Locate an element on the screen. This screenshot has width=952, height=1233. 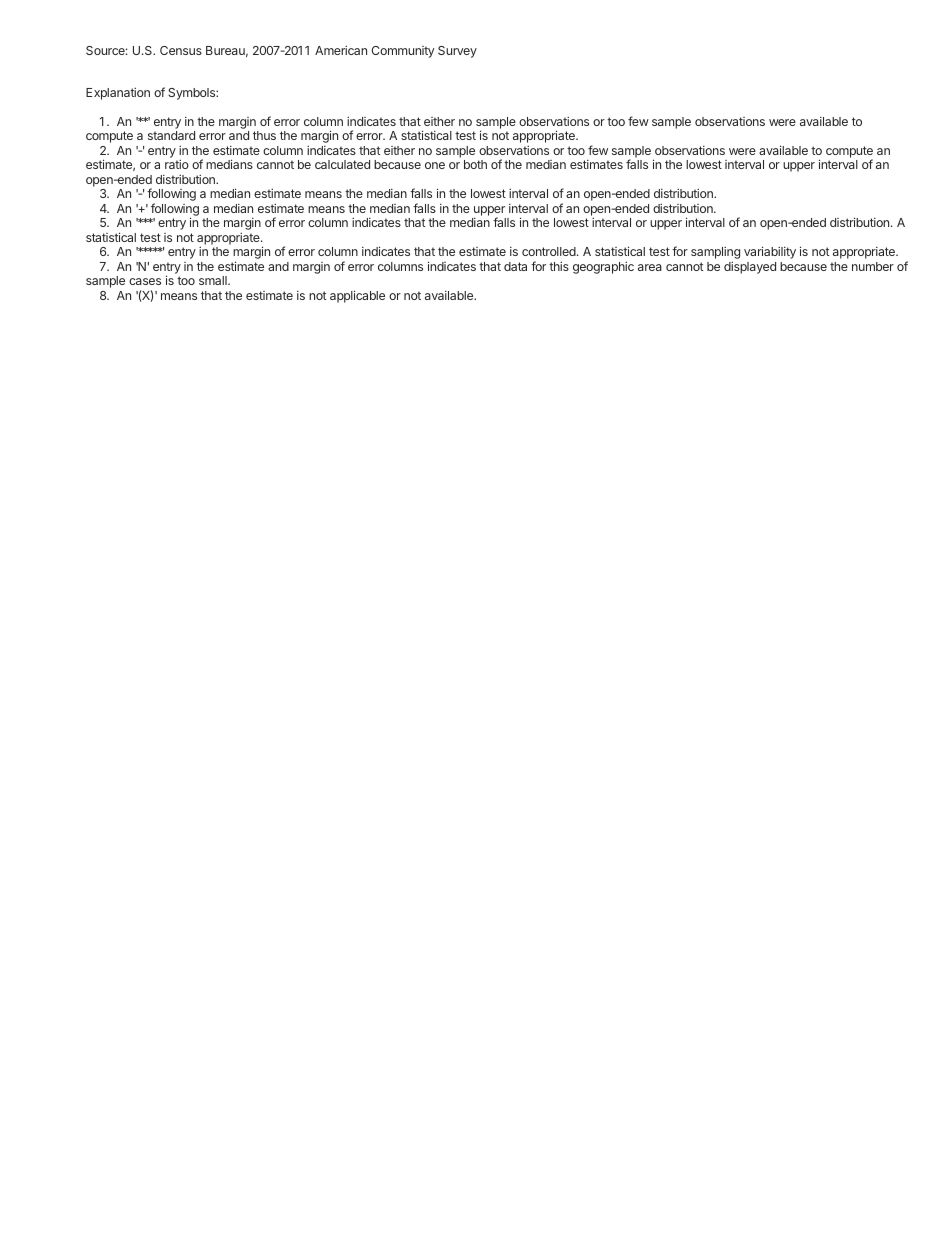
small is located at coordinates (214, 280).
